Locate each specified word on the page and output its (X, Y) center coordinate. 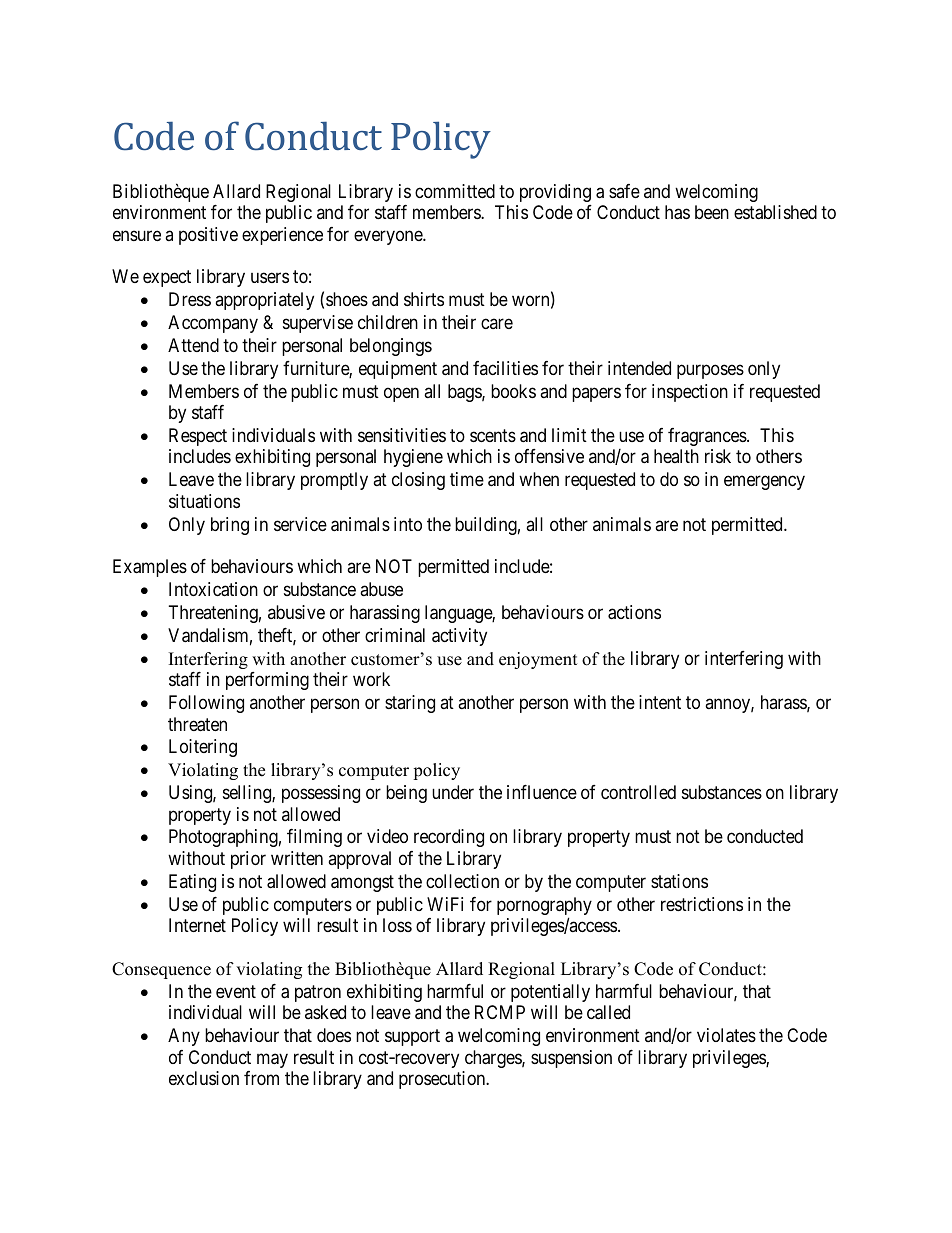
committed (455, 191)
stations (679, 881)
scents (493, 435)
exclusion (204, 1078)
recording (449, 838)
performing (267, 681)
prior (248, 860)
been (712, 212)
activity (459, 637)
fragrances (708, 437)
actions (634, 612)
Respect (198, 437)
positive (208, 236)
